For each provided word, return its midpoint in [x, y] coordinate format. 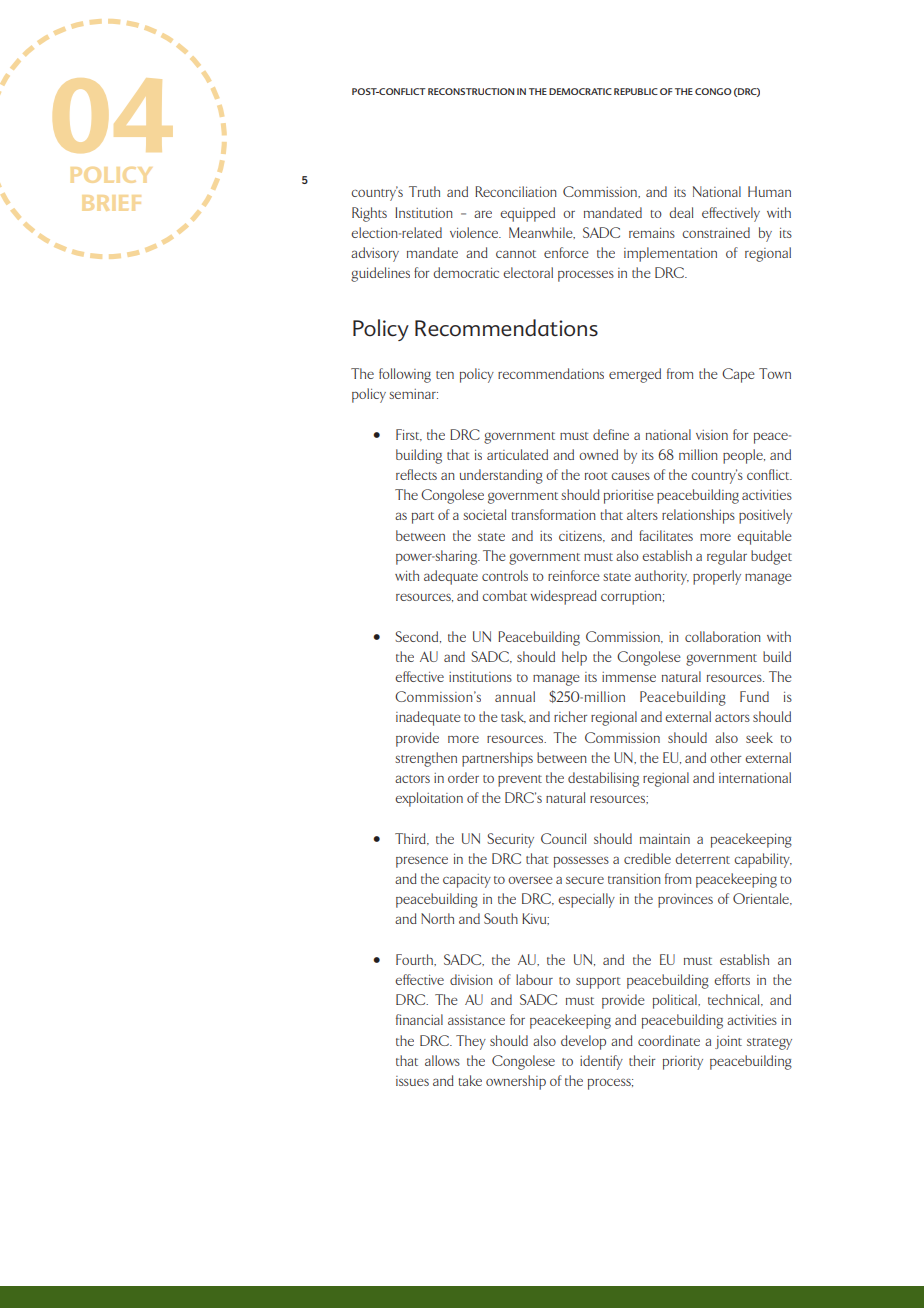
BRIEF [111, 203]
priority [683, 1063]
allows [442, 1060]
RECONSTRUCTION [471, 91]
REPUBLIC [636, 91]
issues [412, 1081]
